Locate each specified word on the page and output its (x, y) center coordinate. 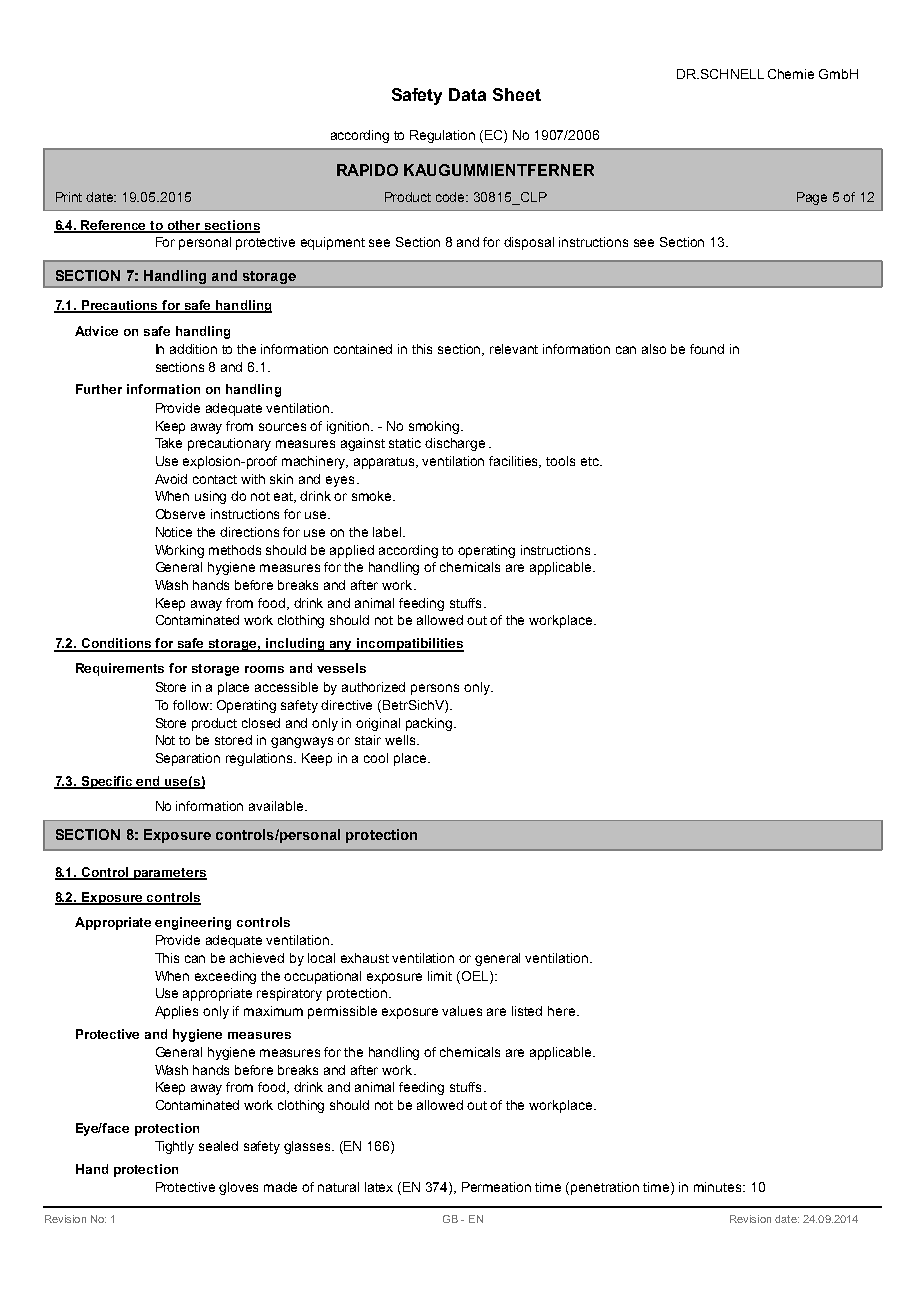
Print (69, 197)
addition (193, 349)
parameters (169, 874)
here (561, 1011)
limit (440, 976)
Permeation (496, 1187)
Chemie (791, 74)
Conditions (116, 644)
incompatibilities (409, 645)
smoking (435, 427)
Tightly (174, 1147)
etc (591, 461)
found (707, 349)
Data (467, 94)
